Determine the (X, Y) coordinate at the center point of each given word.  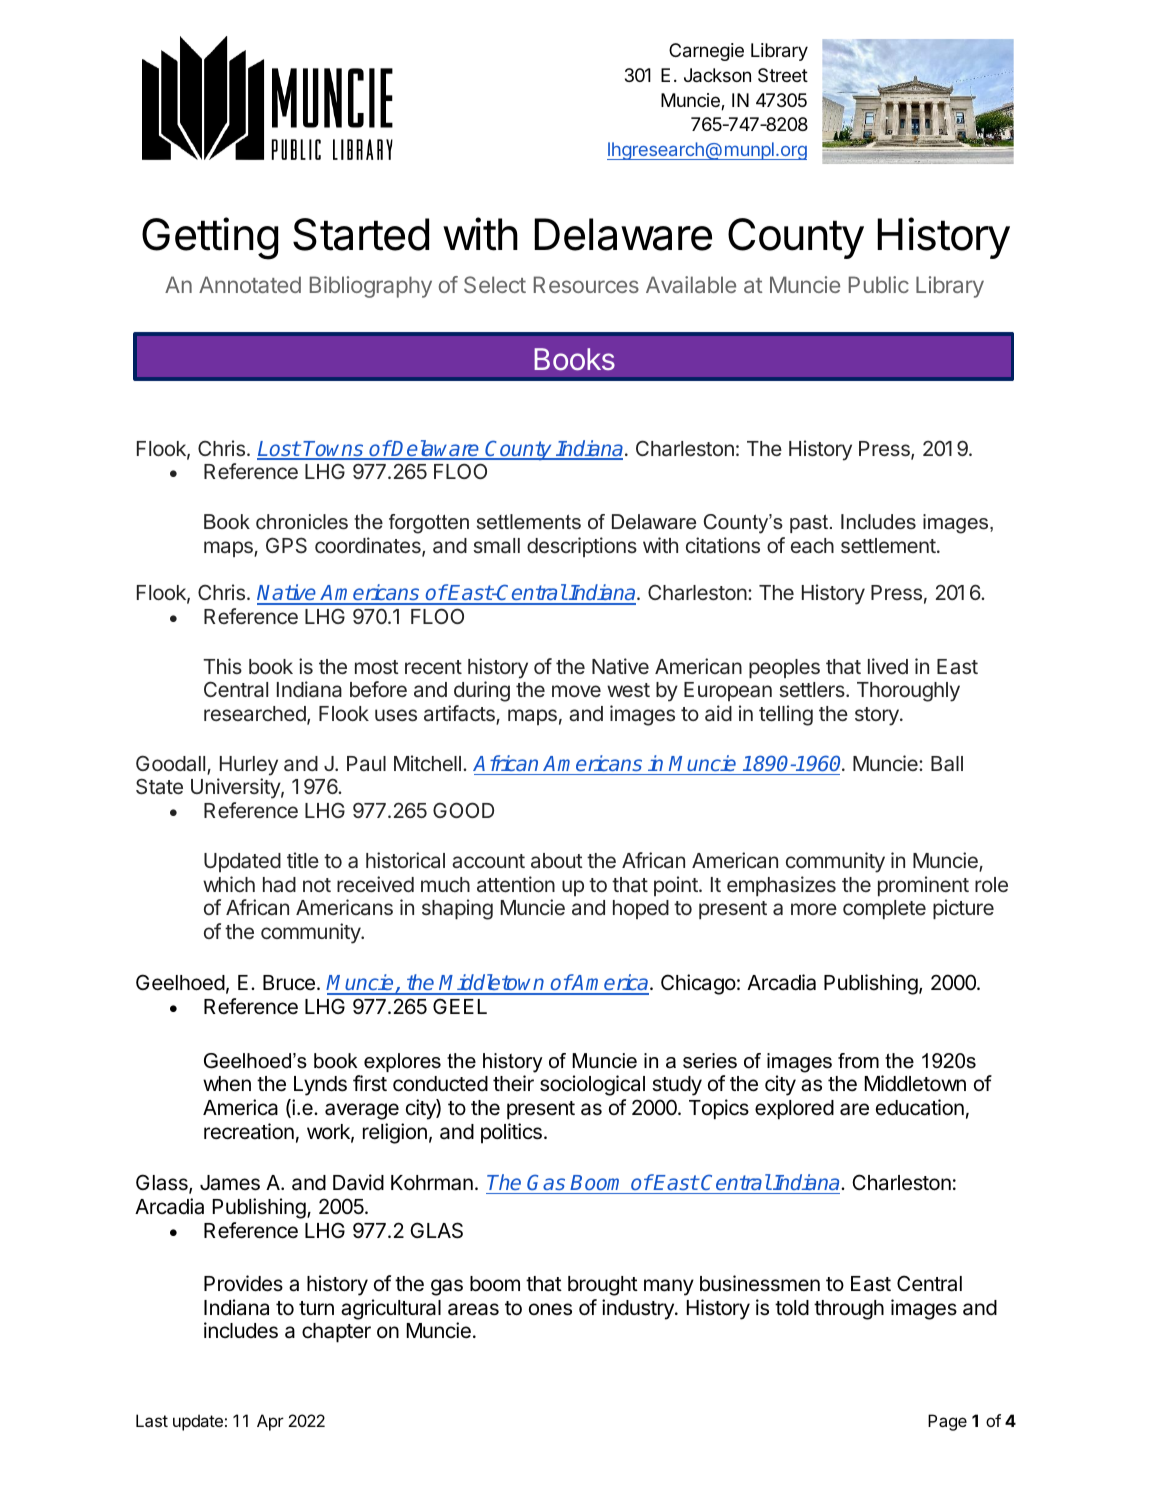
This (222, 666)
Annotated (250, 284)
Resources (586, 284)
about (557, 861)
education (920, 1107)
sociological (592, 1085)
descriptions (582, 547)
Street (783, 75)
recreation (249, 1131)
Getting (210, 238)
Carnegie (706, 52)
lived (888, 666)
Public (879, 284)
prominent (923, 886)
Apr (270, 1422)
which (229, 884)
